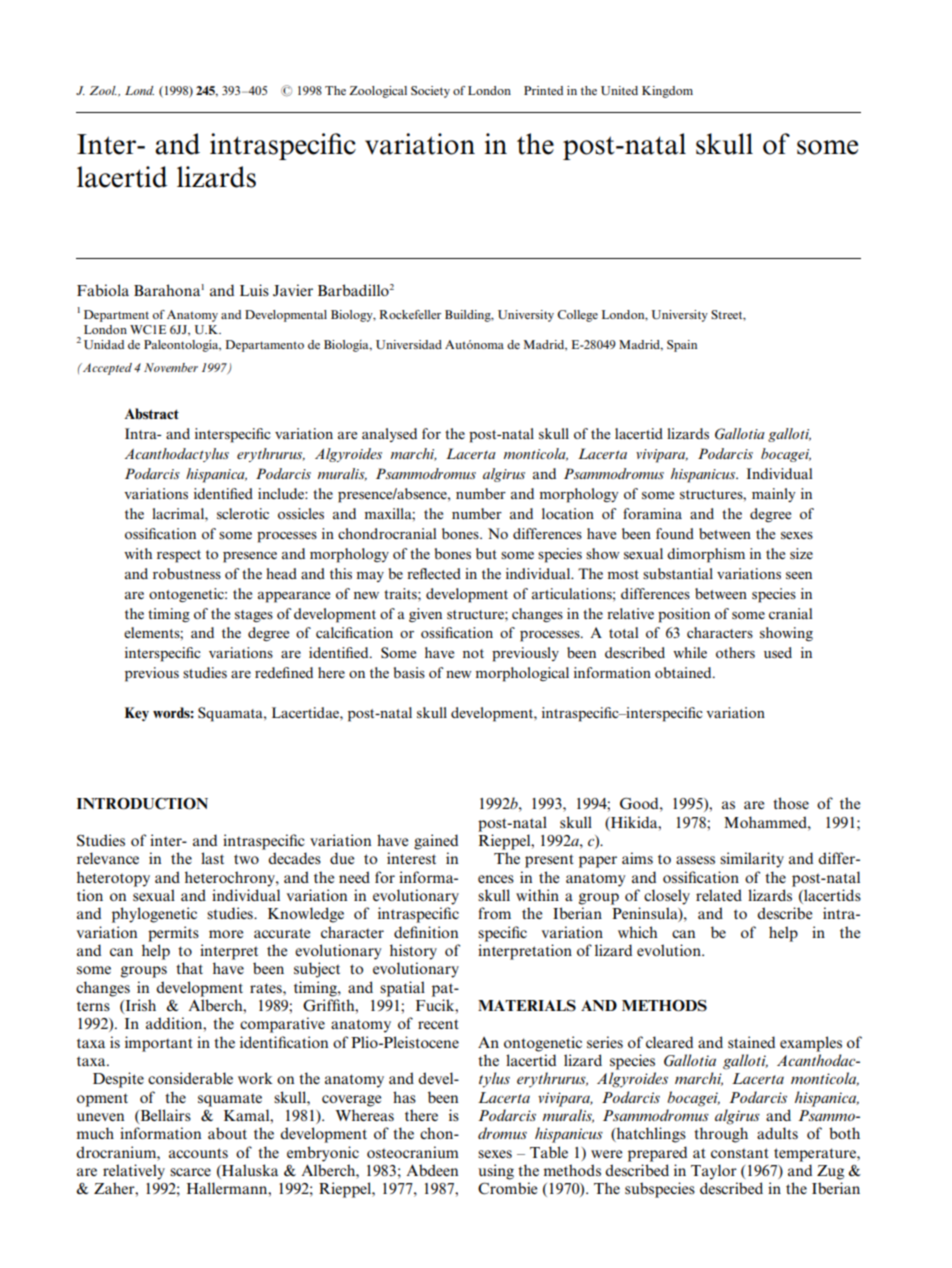  What do you see at coordinates (227, 1133) in the page?
I see `about` at bounding box center [227, 1133].
